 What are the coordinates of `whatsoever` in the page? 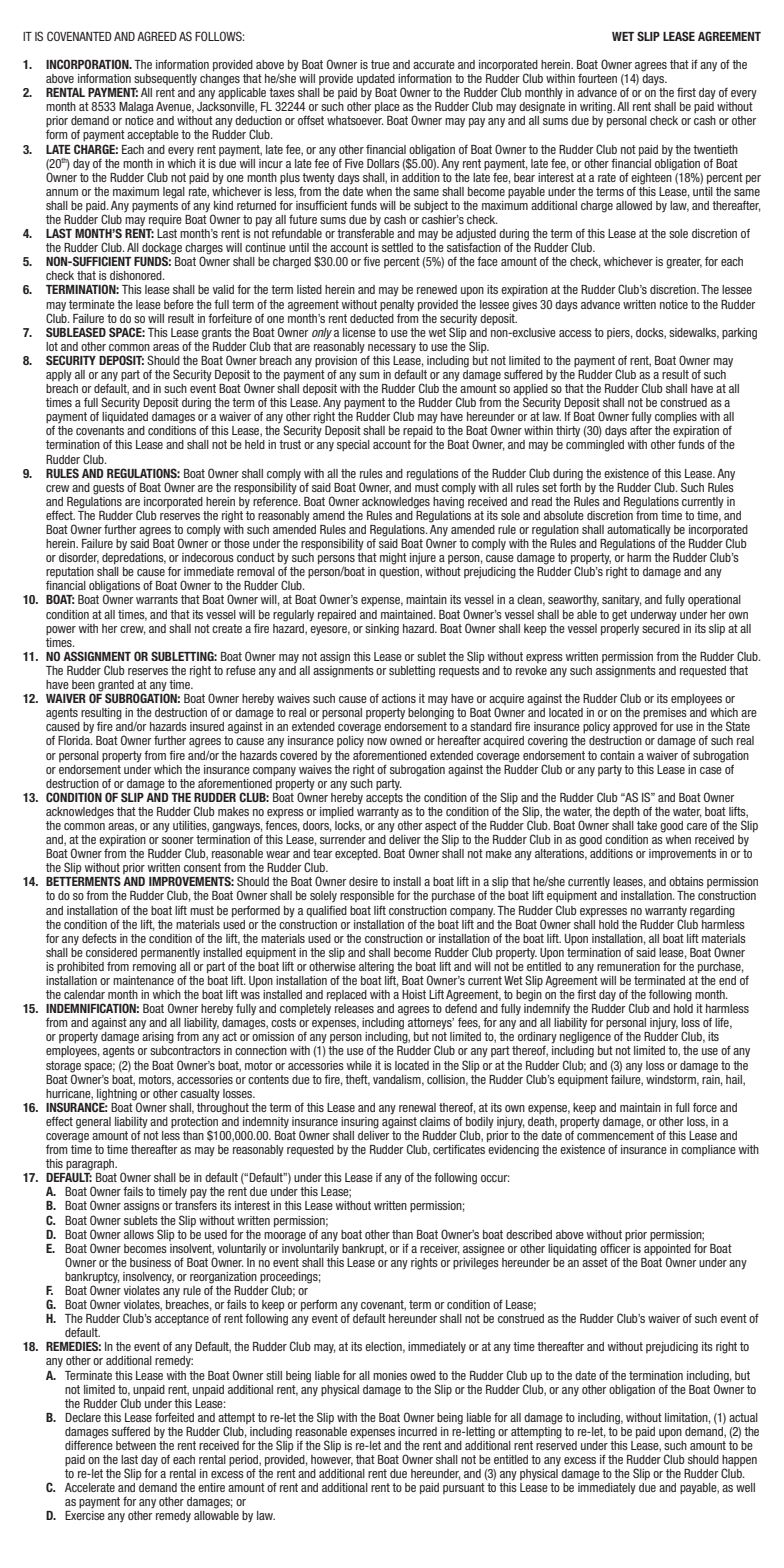 It's located at (355, 120).
